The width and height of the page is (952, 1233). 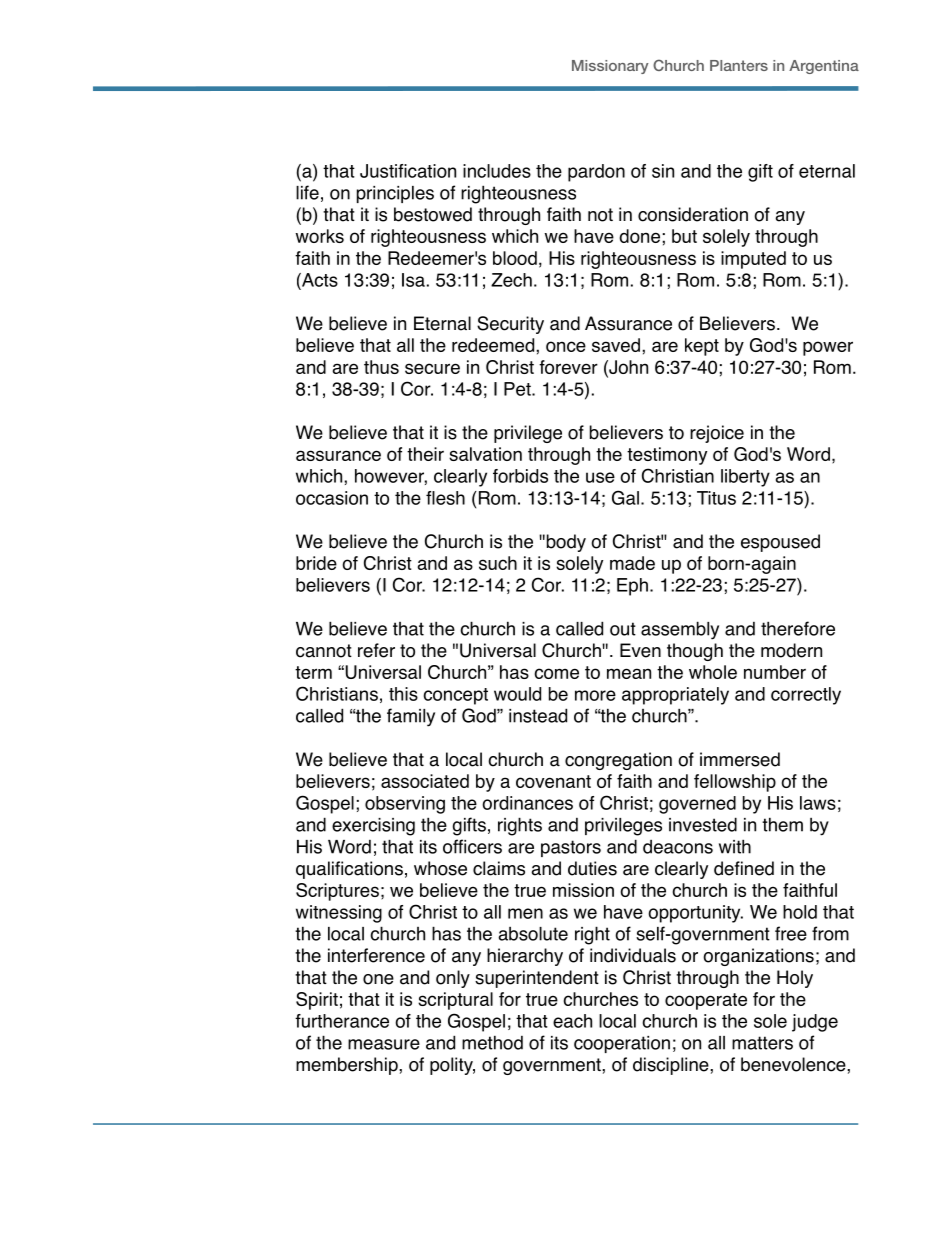 What do you see at coordinates (828, 348) in the page?
I see `power` at bounding box center [828, 348].
